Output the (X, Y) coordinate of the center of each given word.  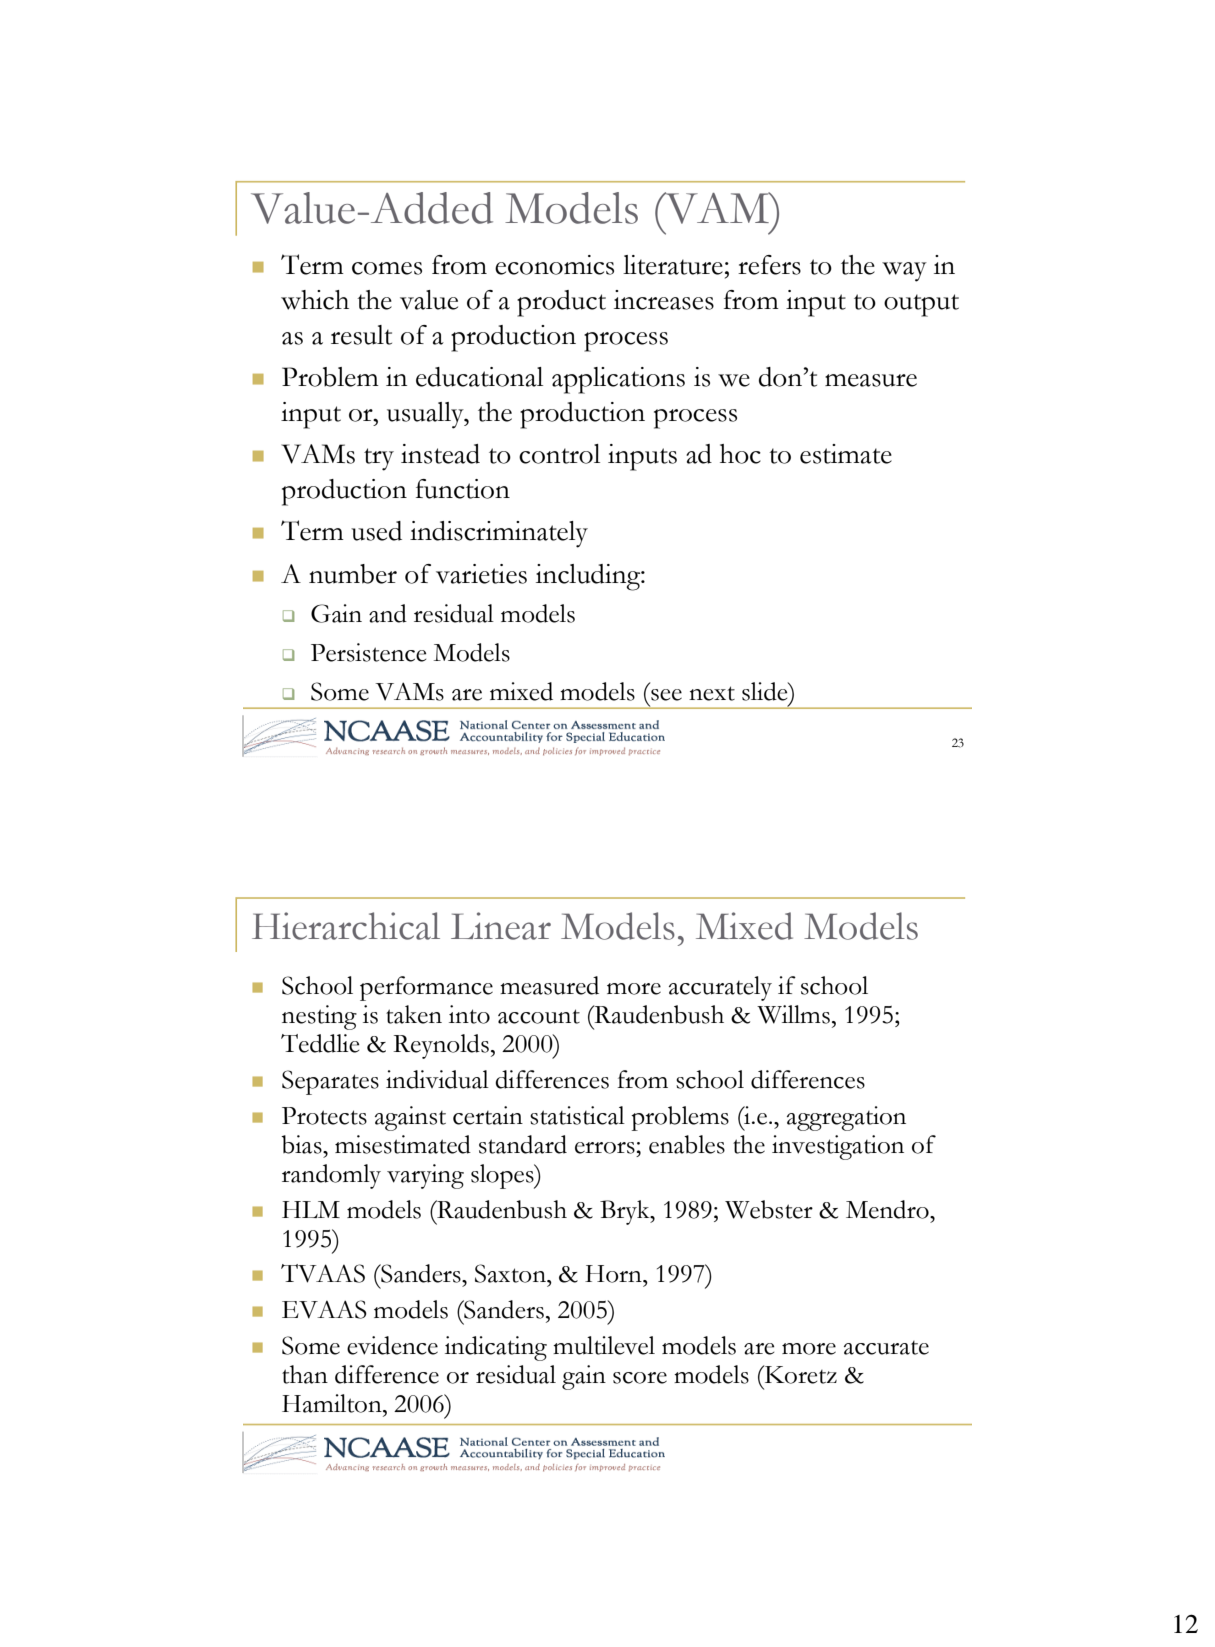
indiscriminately (499, 534)
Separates (330, 1082)
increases (664, 300)
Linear (501, 926)
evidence (392, 1345)
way (904, 272)
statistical (577, 1115)
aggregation (846, 1118)
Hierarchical (346, 926)
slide (766, 691)
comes (387, 268)
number (353, 574)
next (712, 693)
